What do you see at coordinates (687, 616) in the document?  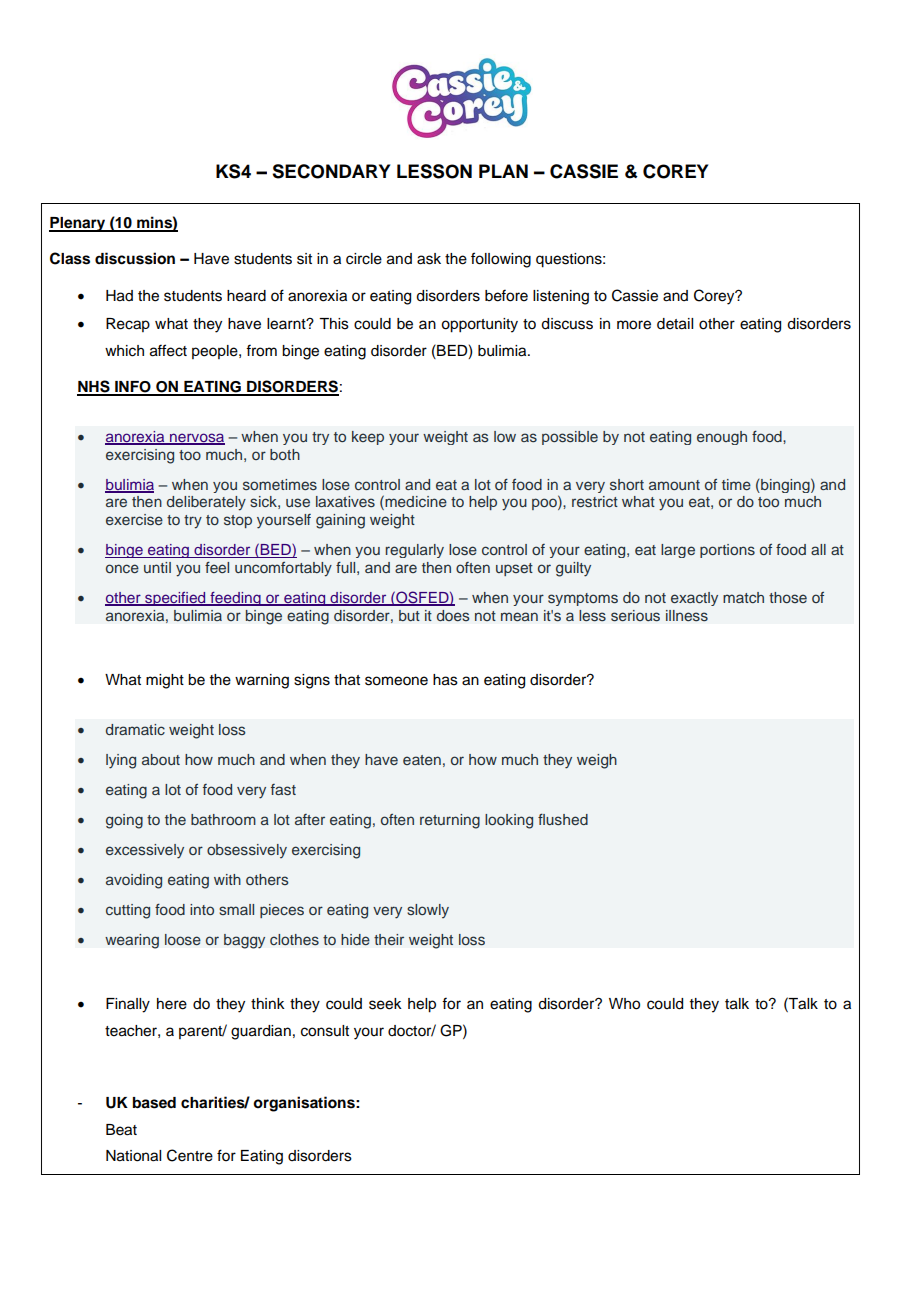 I see `illness` at bounding box center [687, 616].
